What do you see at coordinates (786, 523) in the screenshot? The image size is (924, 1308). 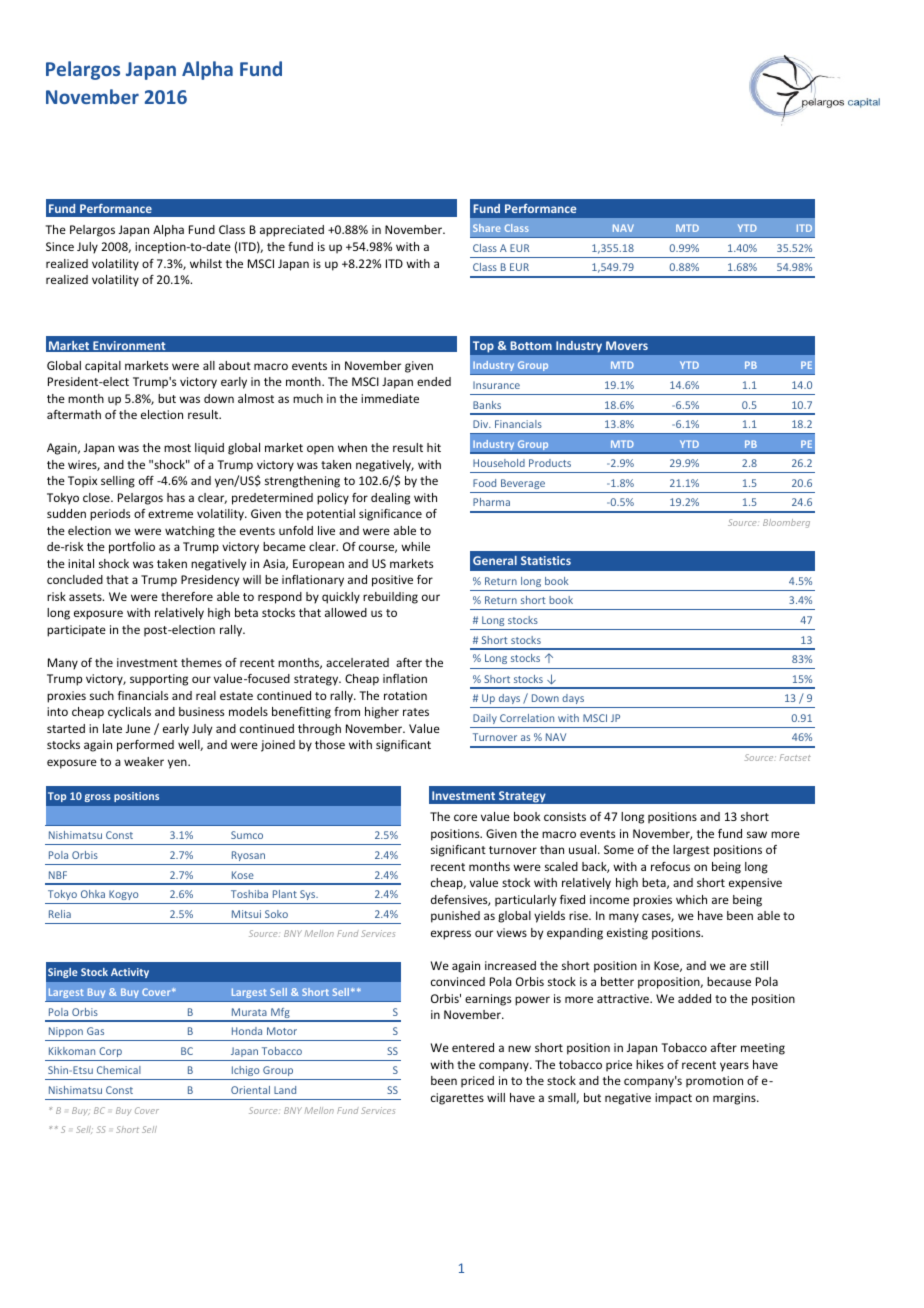 I see `Bloomberg` at bounding box center [786, 523].
